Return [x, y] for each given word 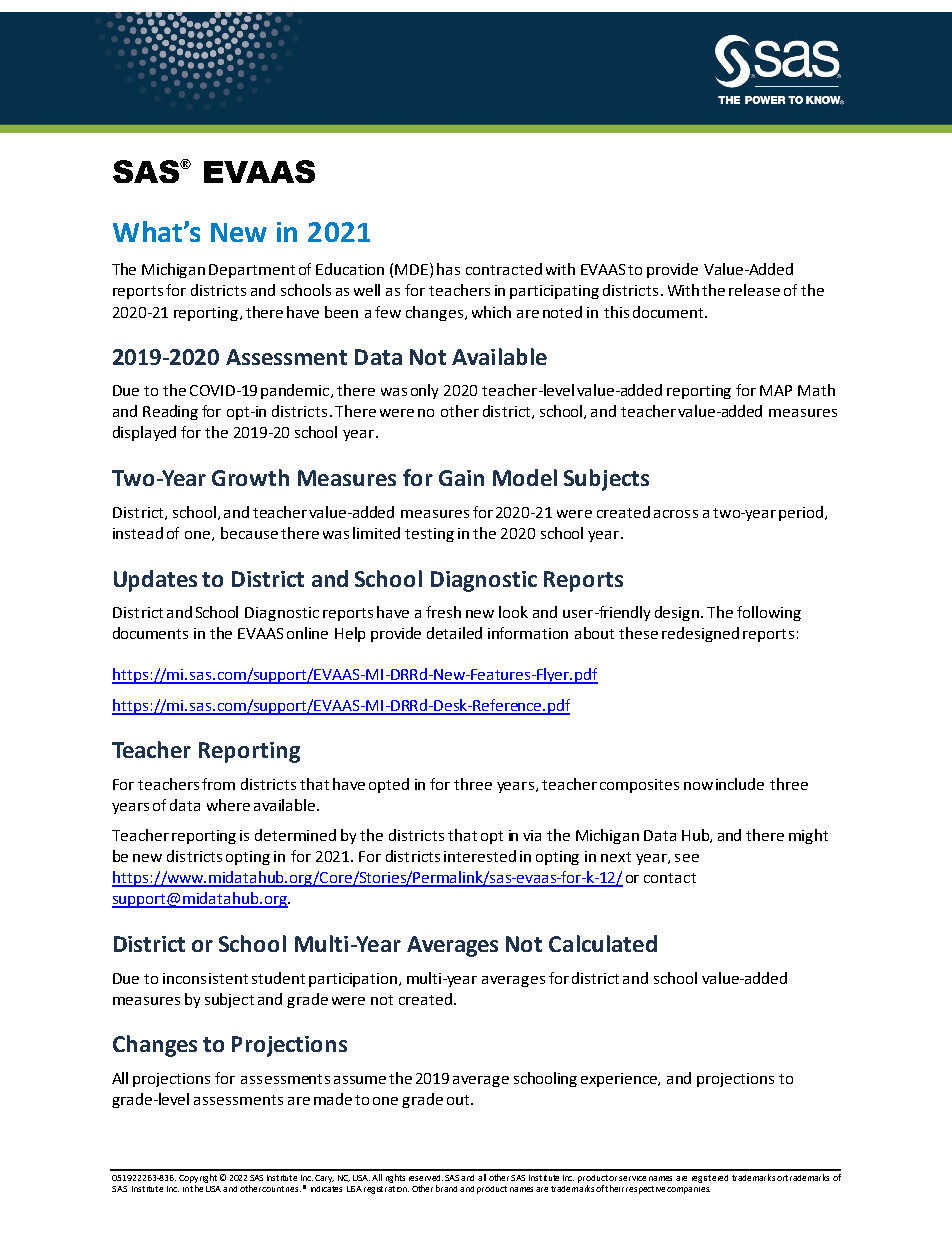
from [218, 784]
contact [670, 878]
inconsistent [205, 978]
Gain [461, 478]
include [740, 784]
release [754, 290]
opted [389, 785]
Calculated [603, 943]
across [676, 514]
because [249, 533]
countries [281, 1189]
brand [446, 1188]
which [491, 312]
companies [688, 1190]
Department [252, 271]
